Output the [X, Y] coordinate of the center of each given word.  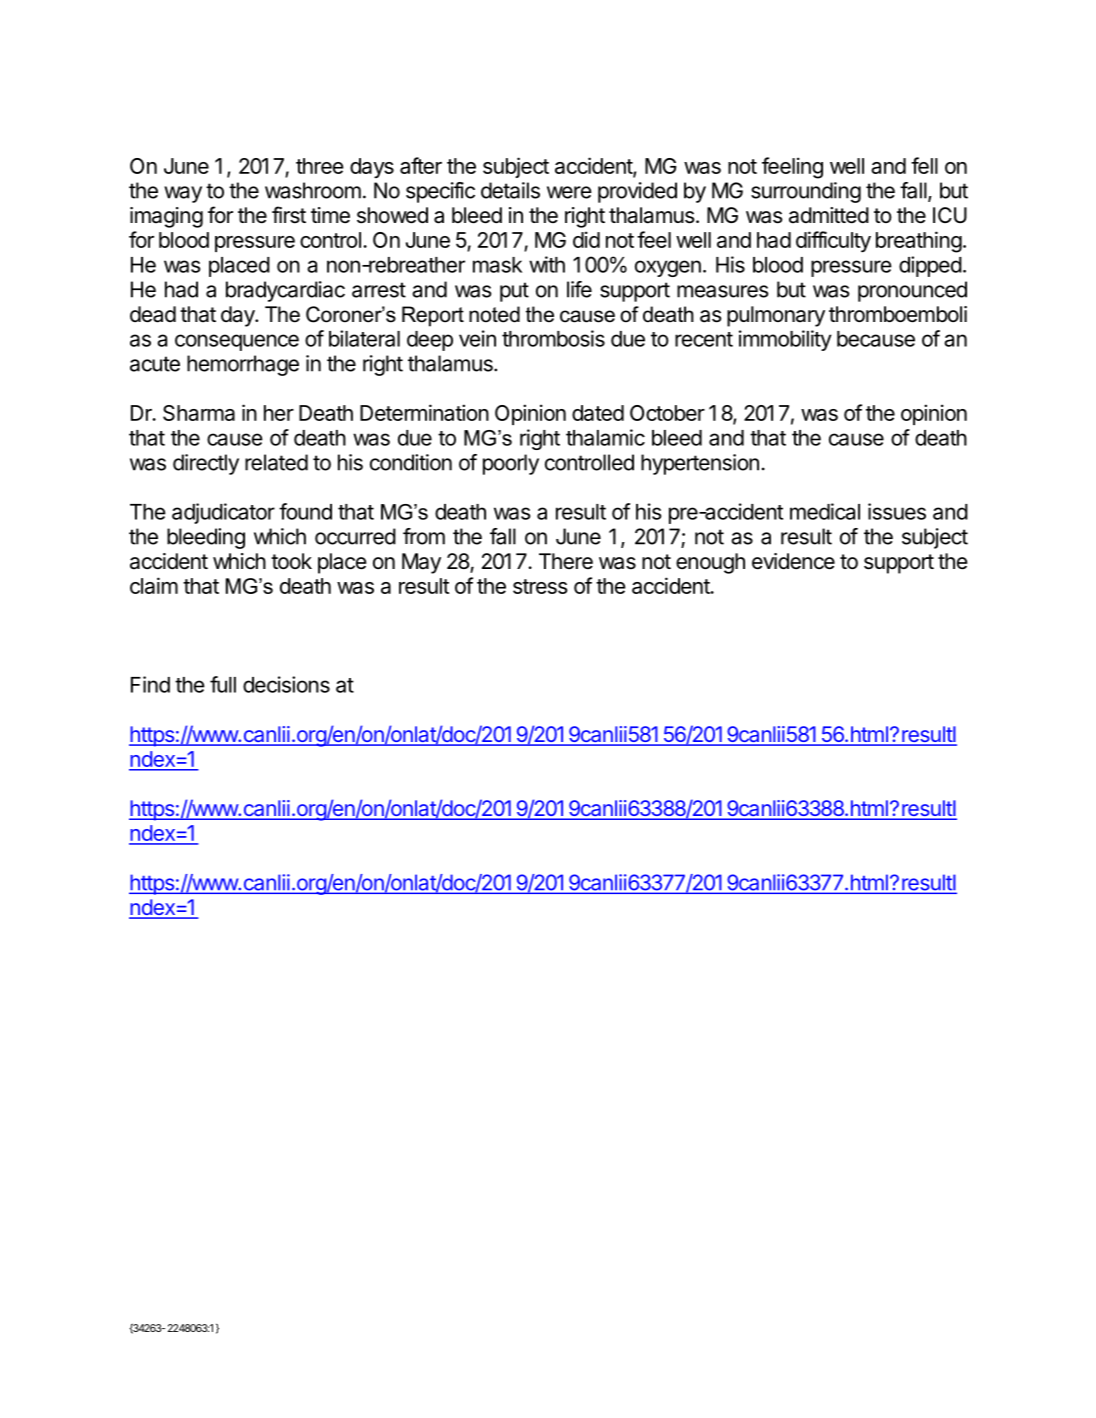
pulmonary [776, 316]
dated [598, 413]
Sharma [199, 413]
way [183, 194]
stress [540, 586]
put [514, 292]
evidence [793, 561]
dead [153, 314]
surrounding [806, 192]
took [291, 561]
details [510, 190]
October [667, 413]
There [566, 561]
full [223, 684]
